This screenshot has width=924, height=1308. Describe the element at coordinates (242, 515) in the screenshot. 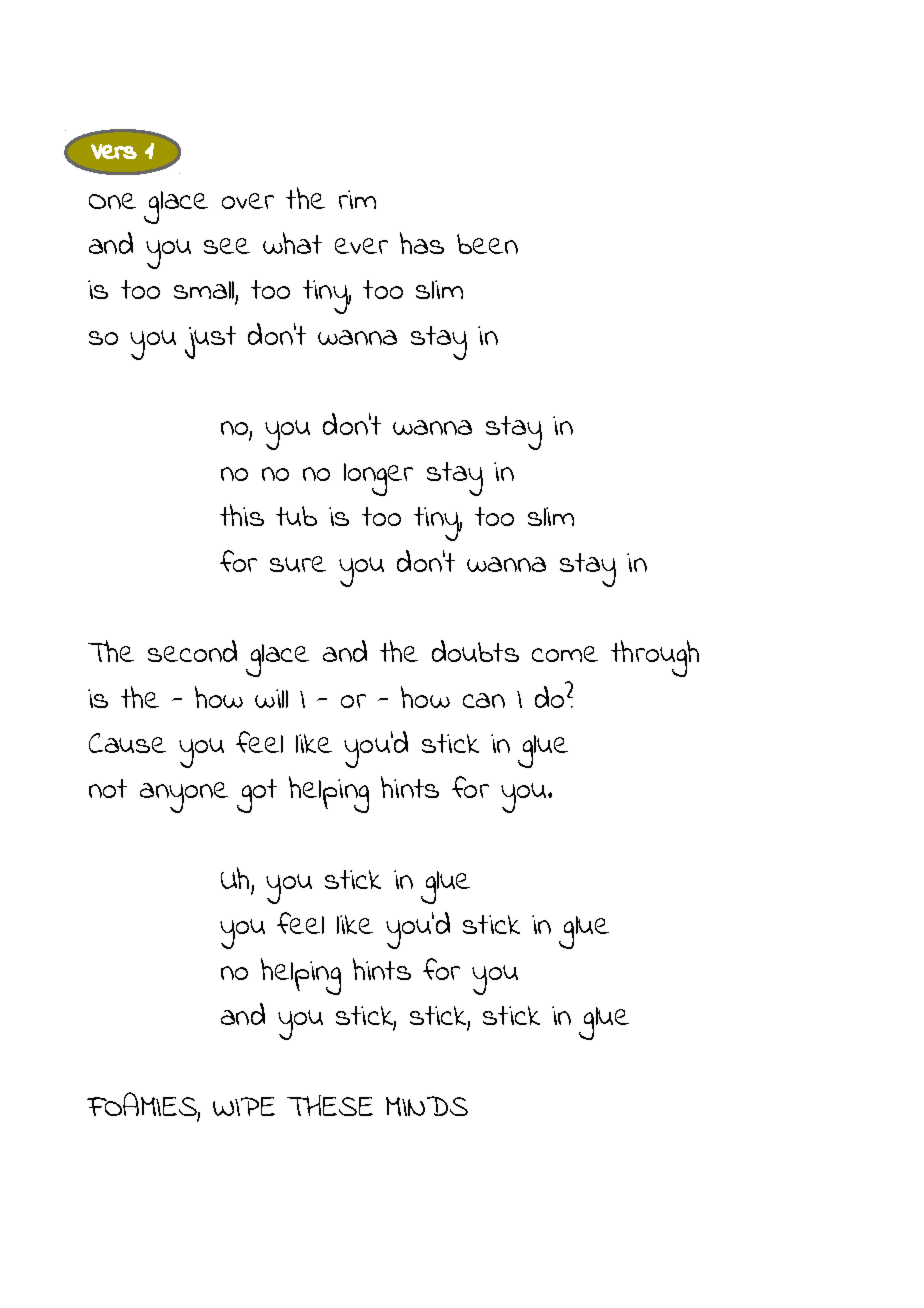

I see `this` at that location.
